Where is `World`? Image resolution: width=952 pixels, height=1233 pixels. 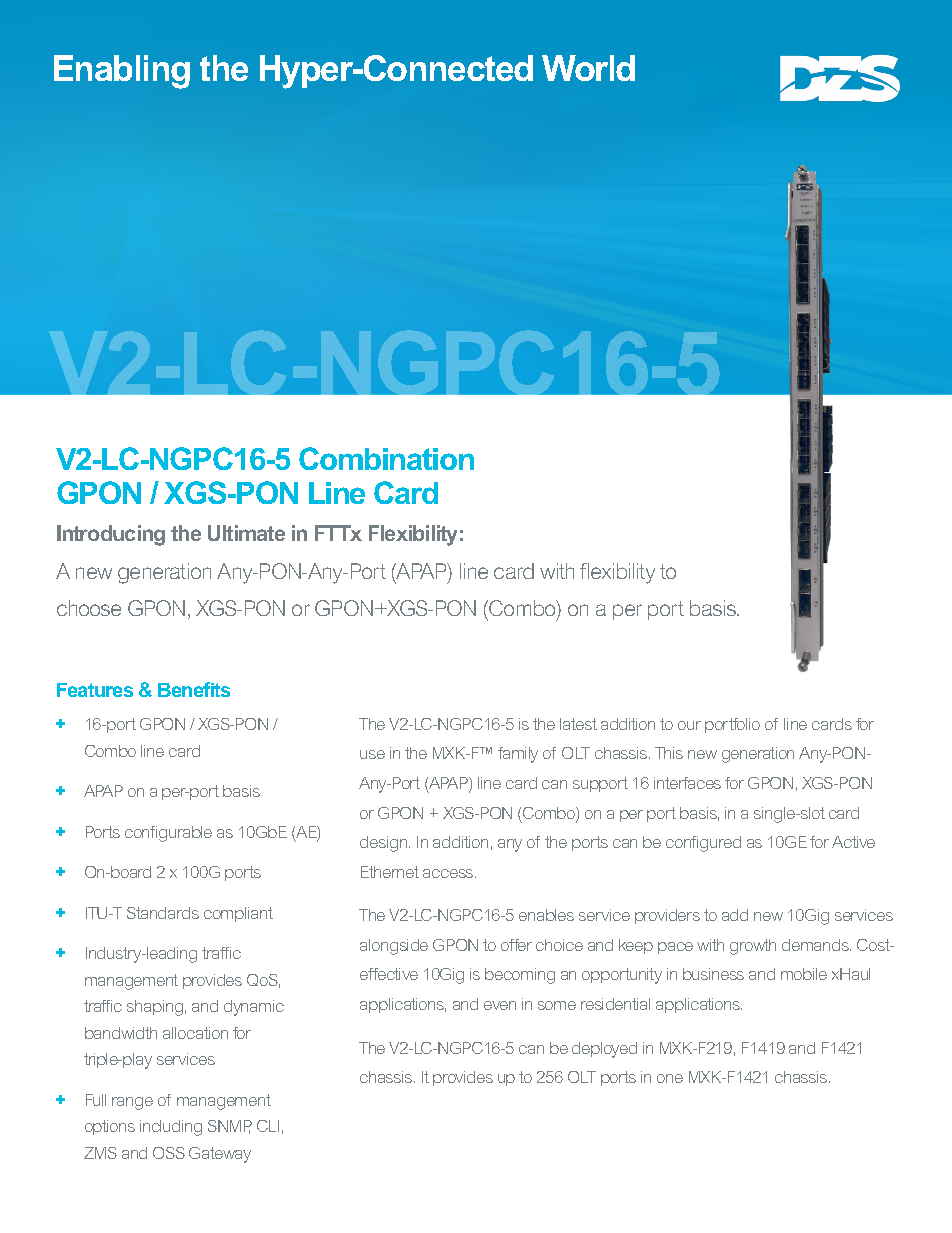 World is located at coordinates (588, 68).
